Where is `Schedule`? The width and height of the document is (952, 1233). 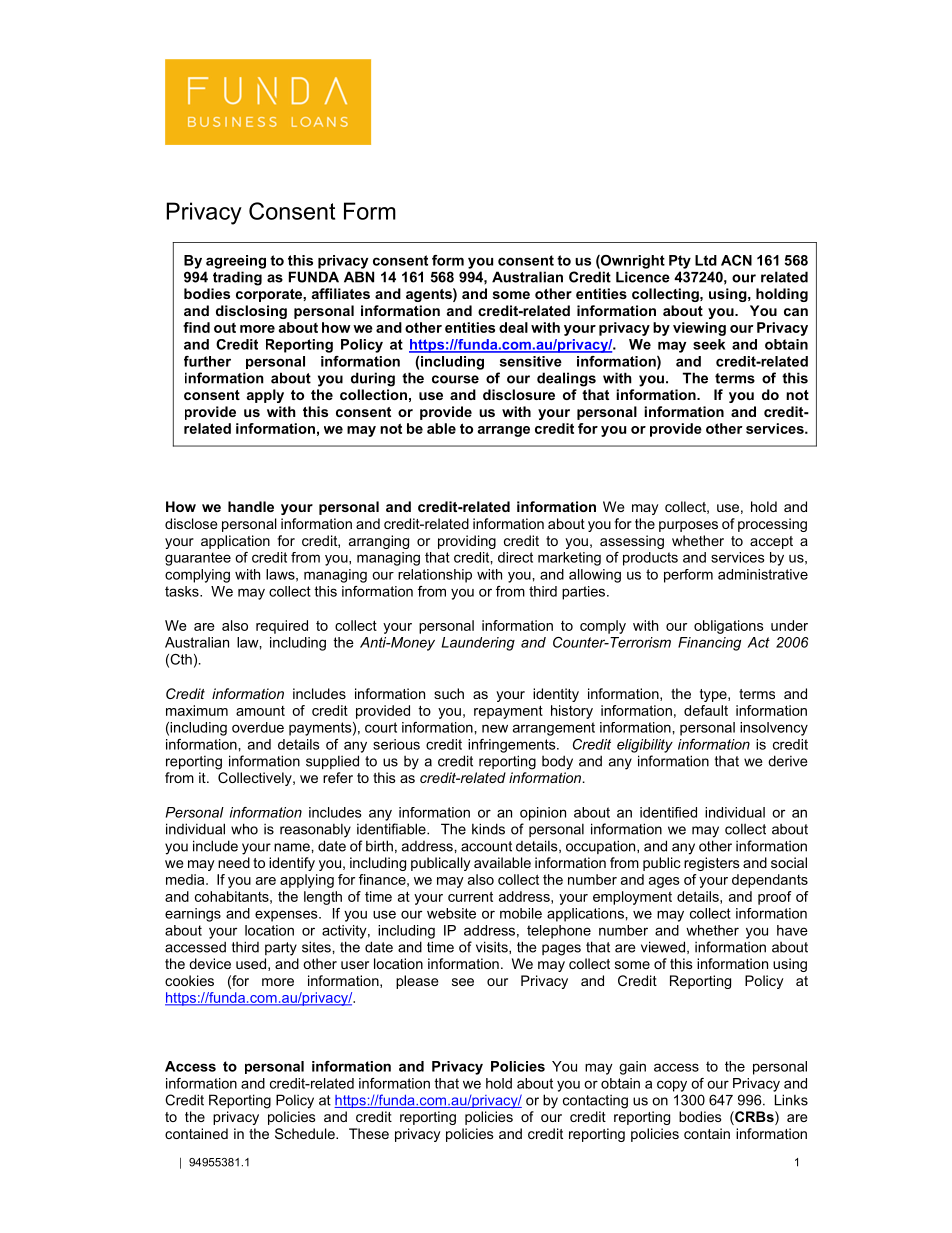 Schedule is located at coordinates (306, 1133).
